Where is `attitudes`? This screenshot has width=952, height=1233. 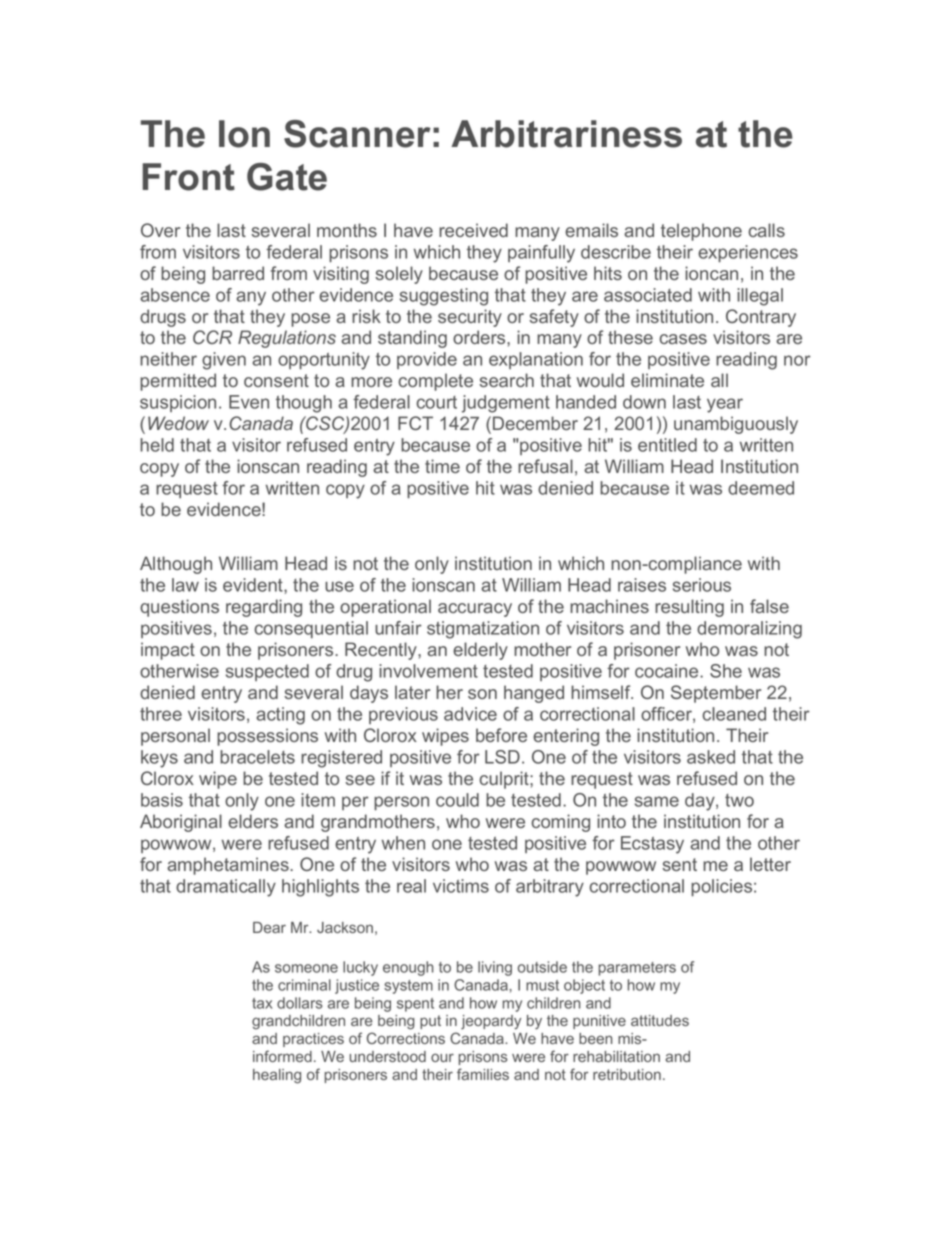
attitudes is located at coordinates (660, 1020).
